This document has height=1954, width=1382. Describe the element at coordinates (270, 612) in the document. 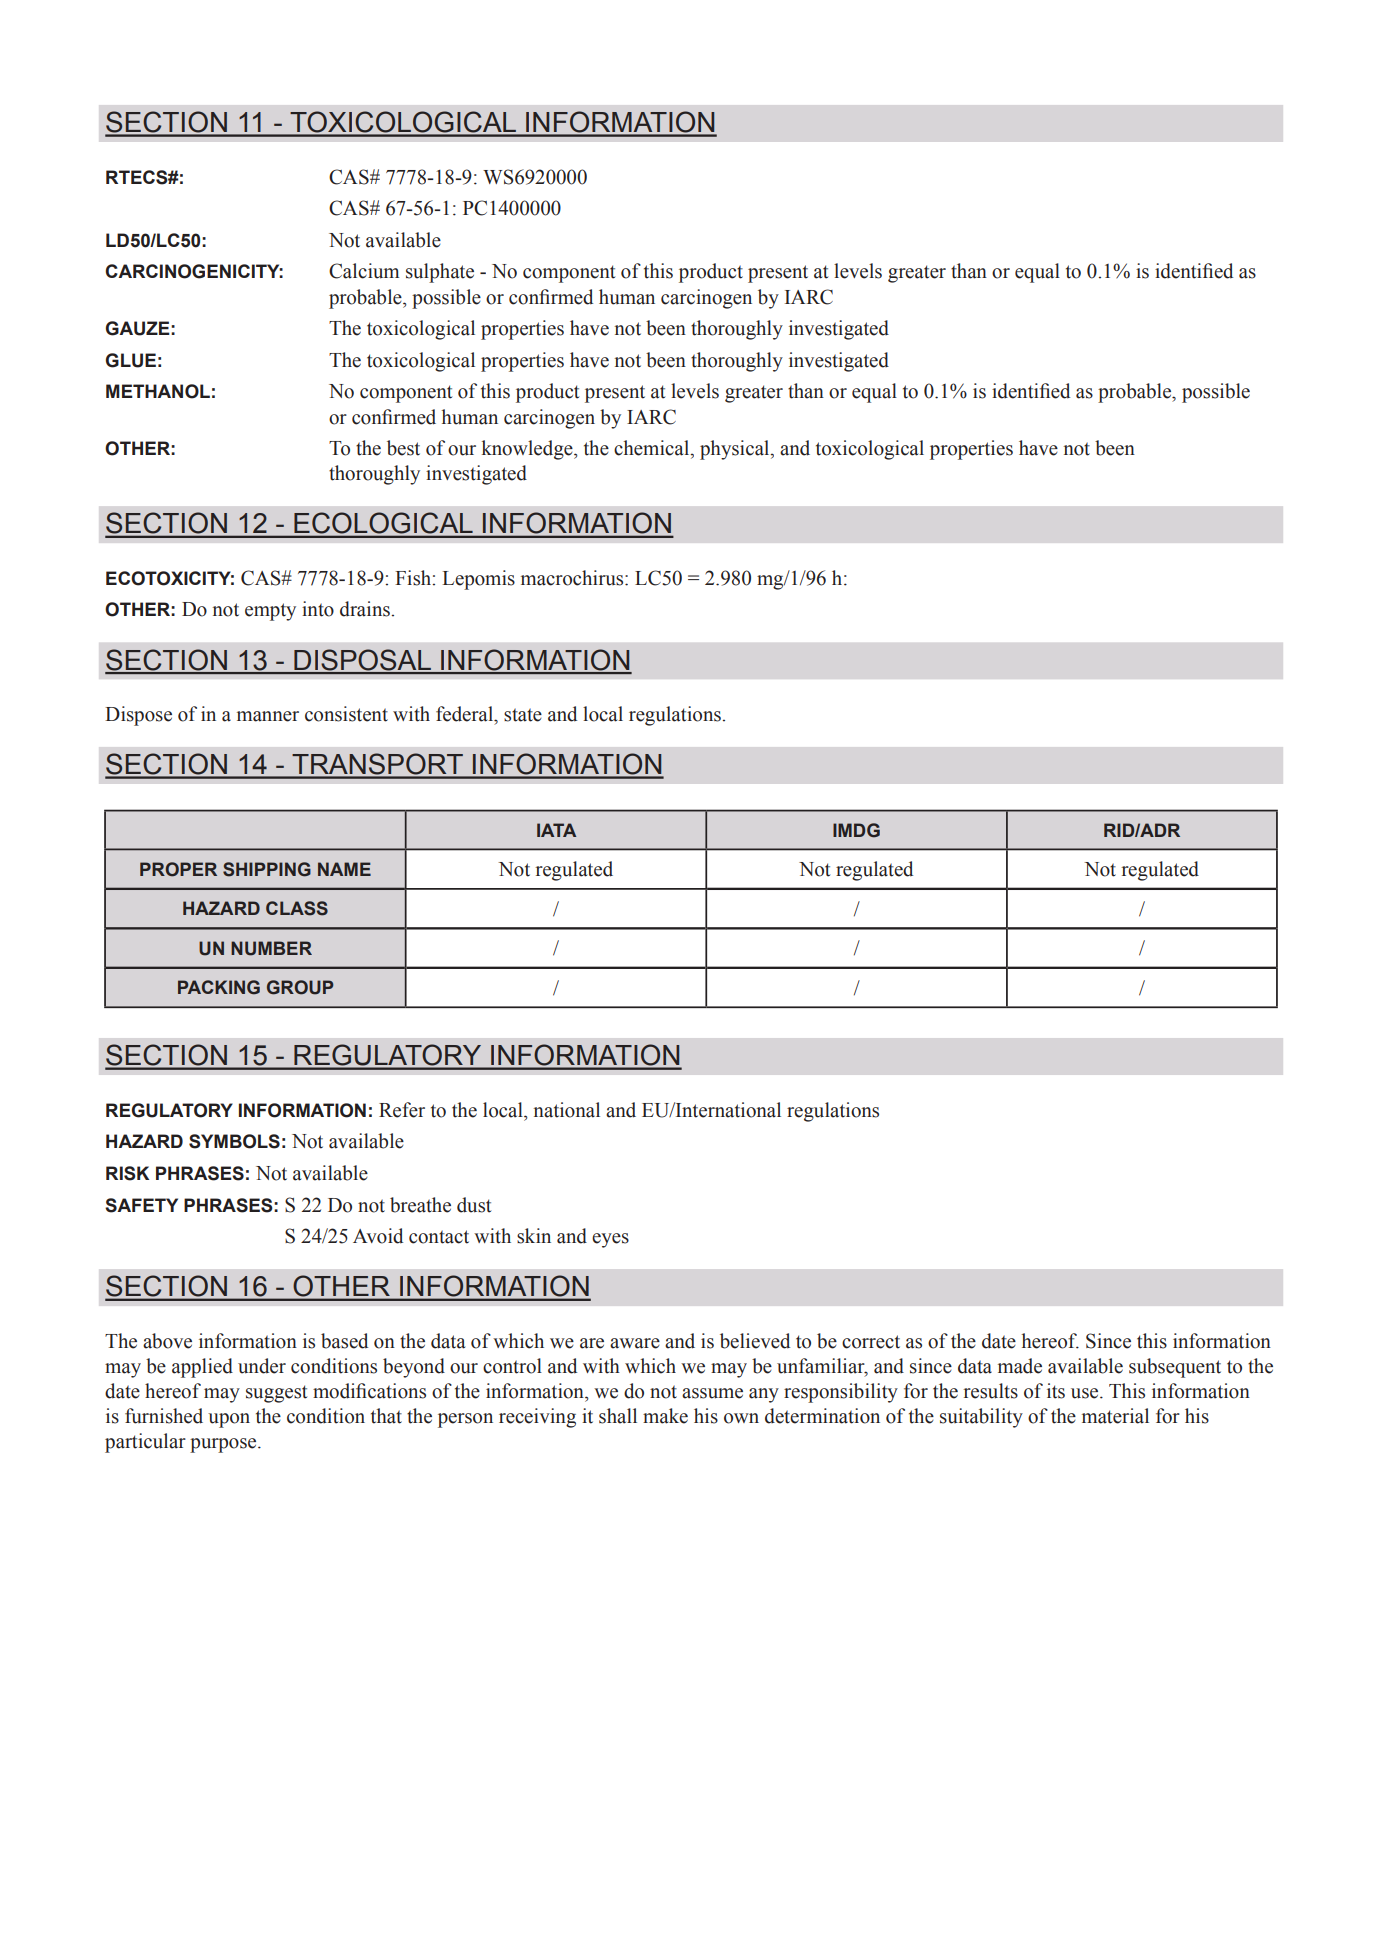

I see `empty` at that location.
